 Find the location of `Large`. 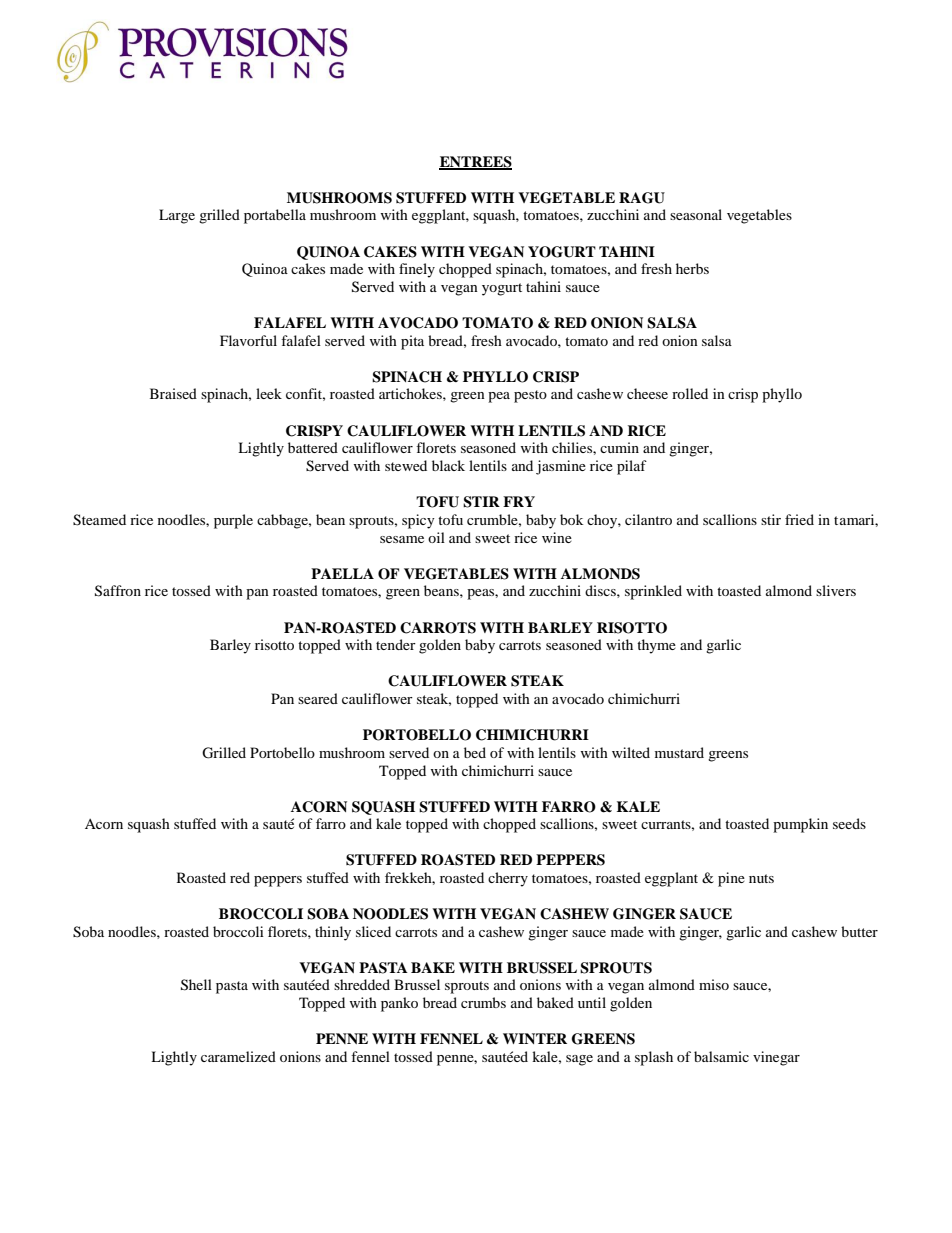

Large is located at coordinates (177, 216).
